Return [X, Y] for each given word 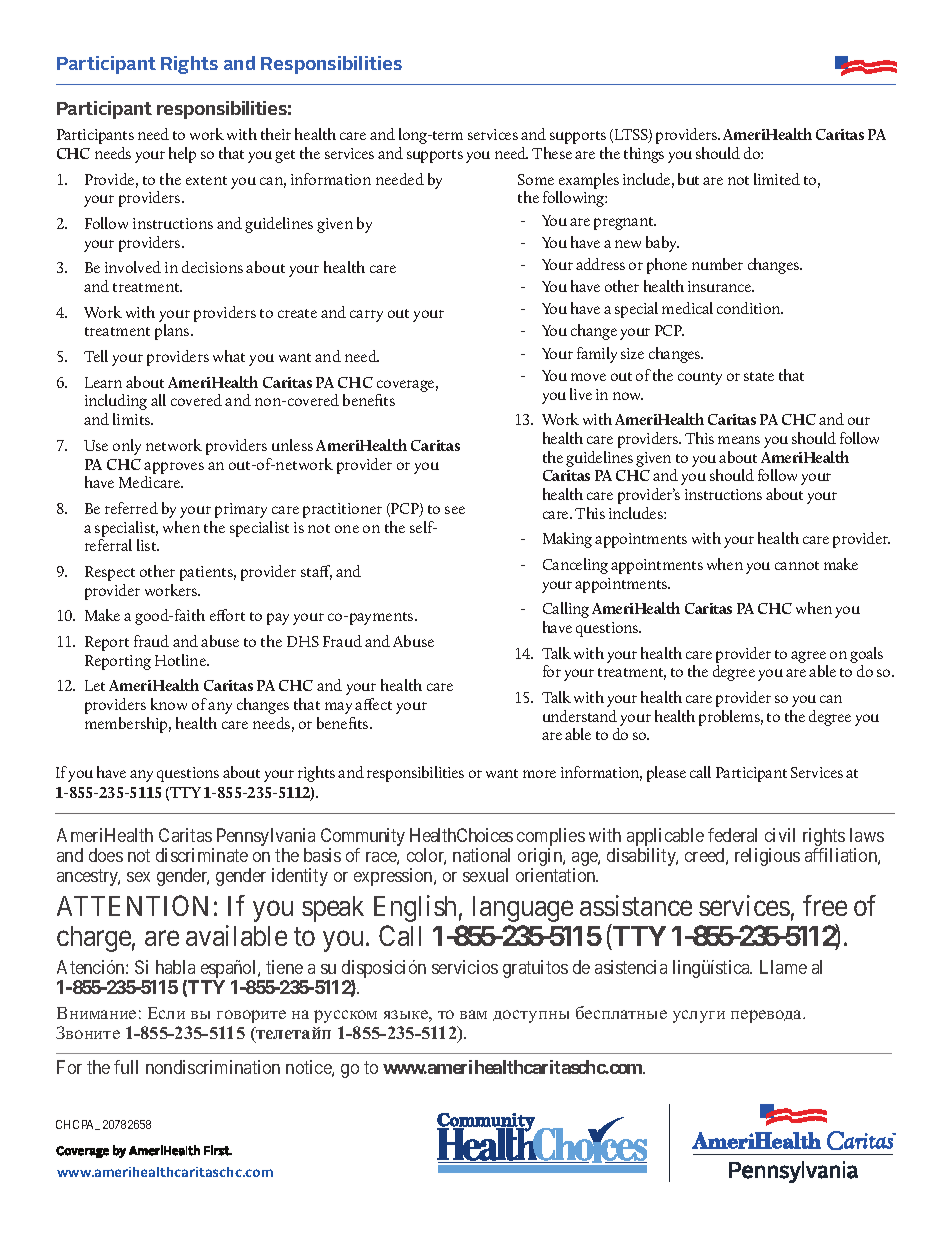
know [169, 704]
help [182, 155]
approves [174, 468]
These [552, 153]
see [455, 510]
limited [777, 179]
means [739, 440]
